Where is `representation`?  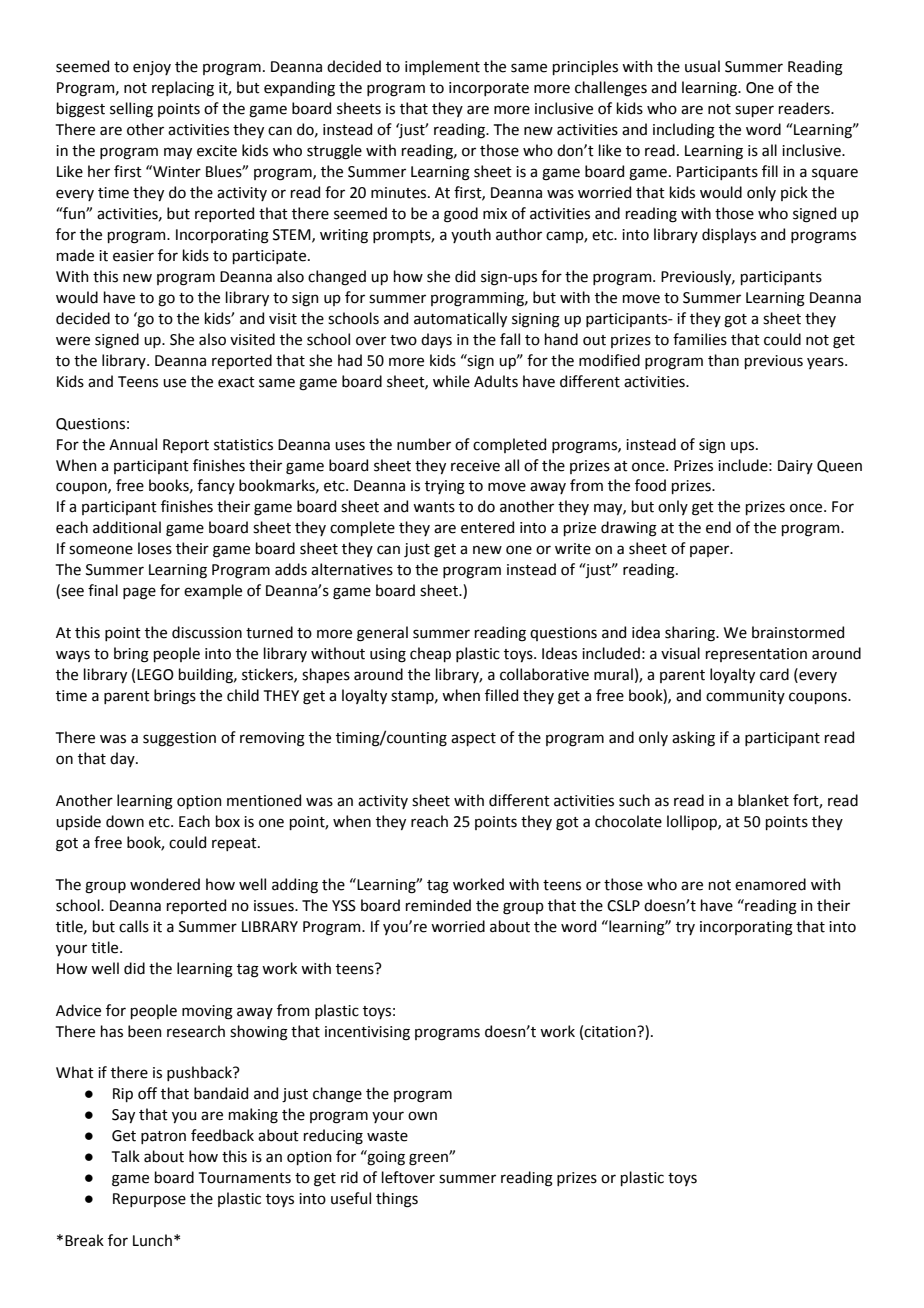 representation is located at coordinates (756, 655).
